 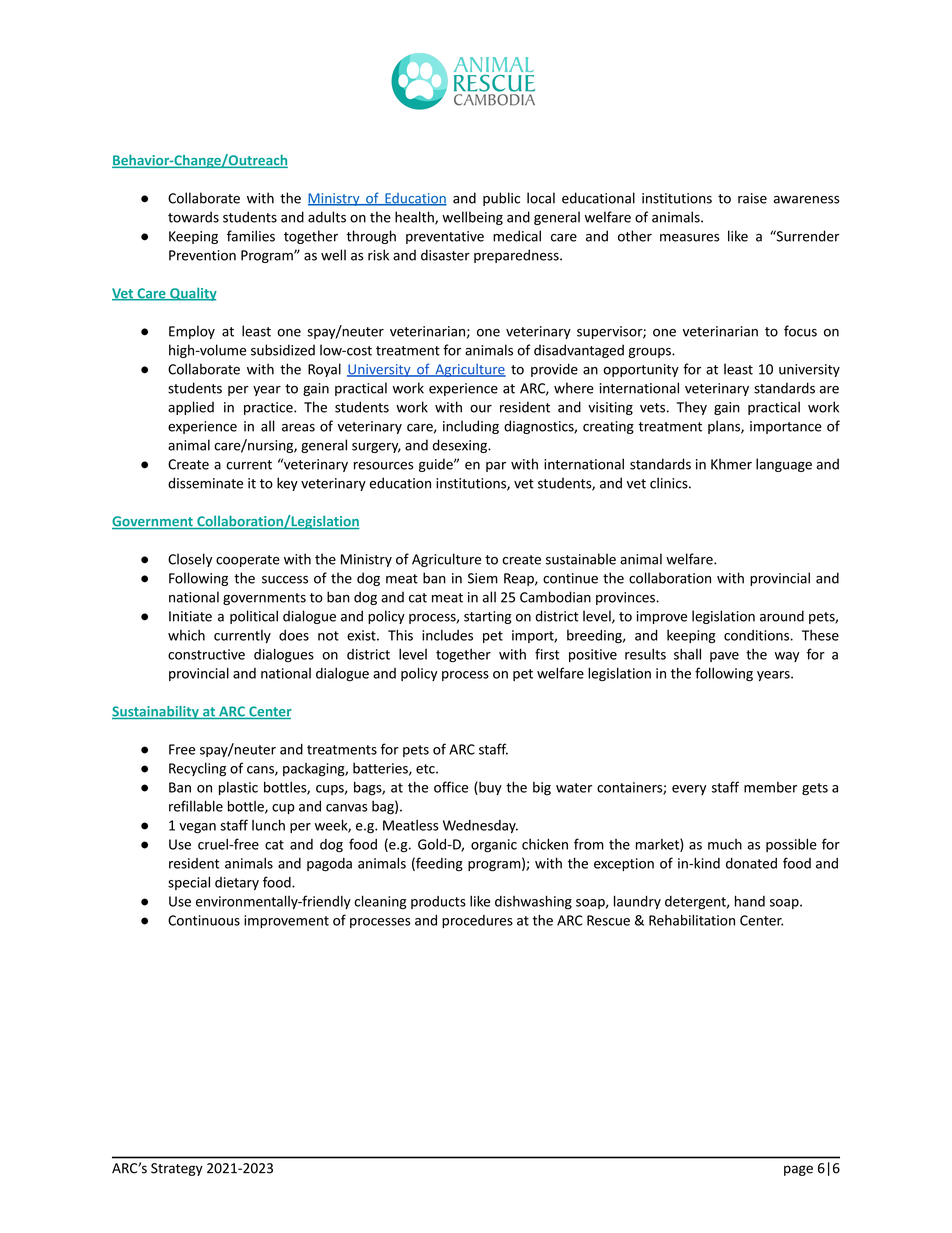 What do you see at coordinates (206, 654) in the image?
I see `constructive` at bounding box center [206, 654].
